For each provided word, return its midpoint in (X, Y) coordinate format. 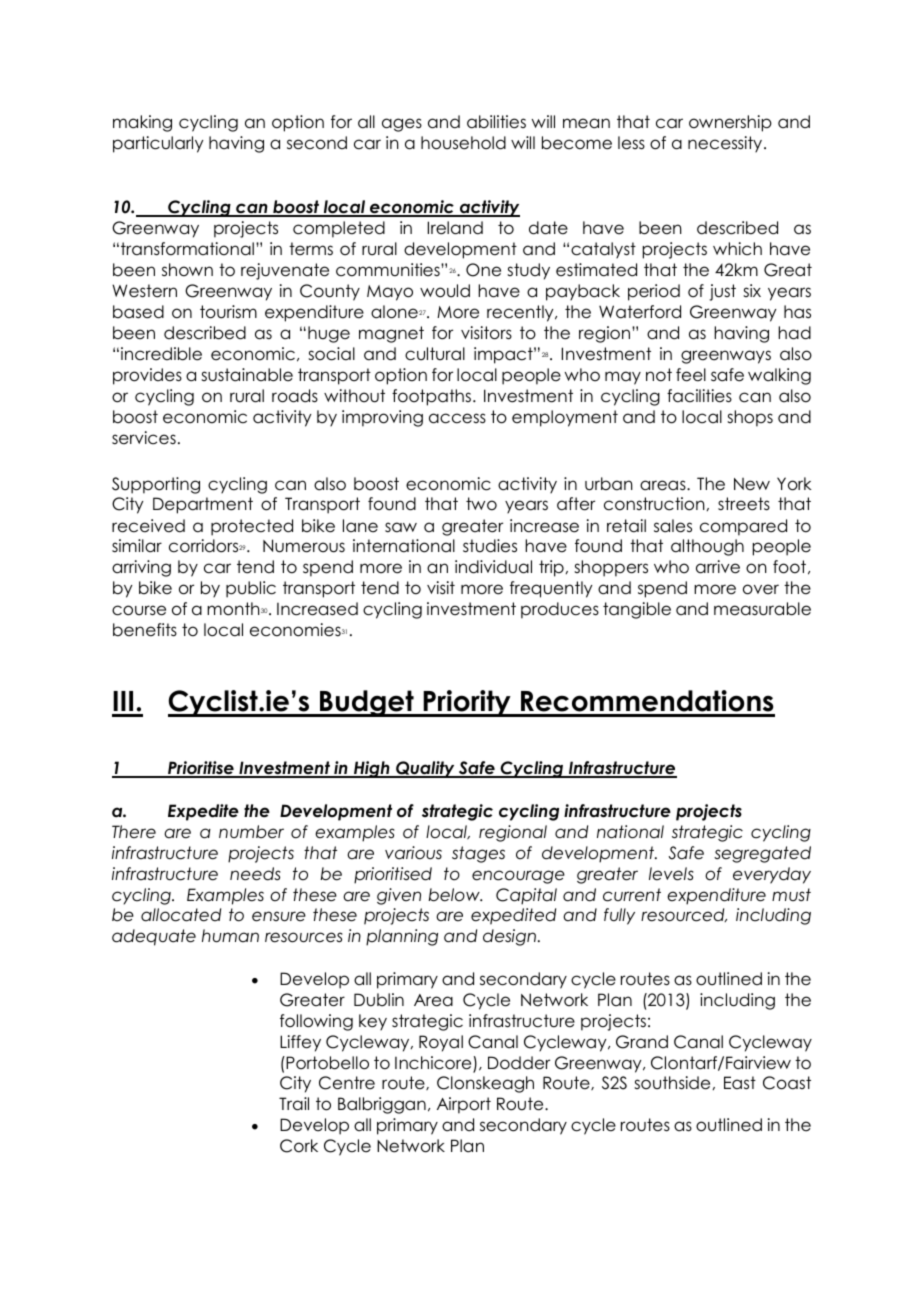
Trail (294, 1104)
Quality (425, 769)
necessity (726, 144)
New (752, 484)
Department (203, 505)
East (740, 1083)
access (457, 418)
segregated (762, 854)
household (463, 143)
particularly (158, 144)
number (251, 832)
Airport (464, 1105)
